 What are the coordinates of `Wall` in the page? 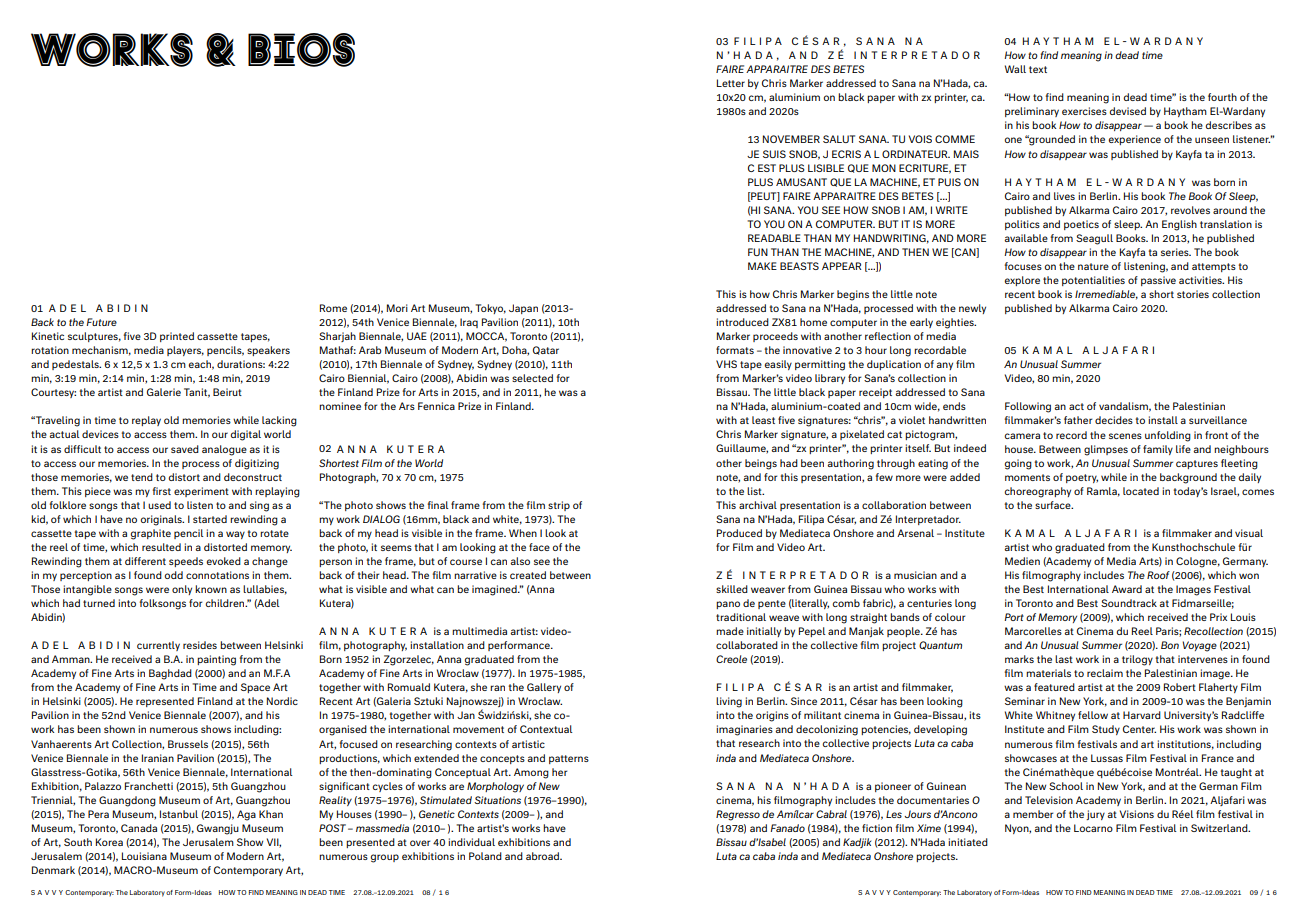 It's located at (1015, 69).
